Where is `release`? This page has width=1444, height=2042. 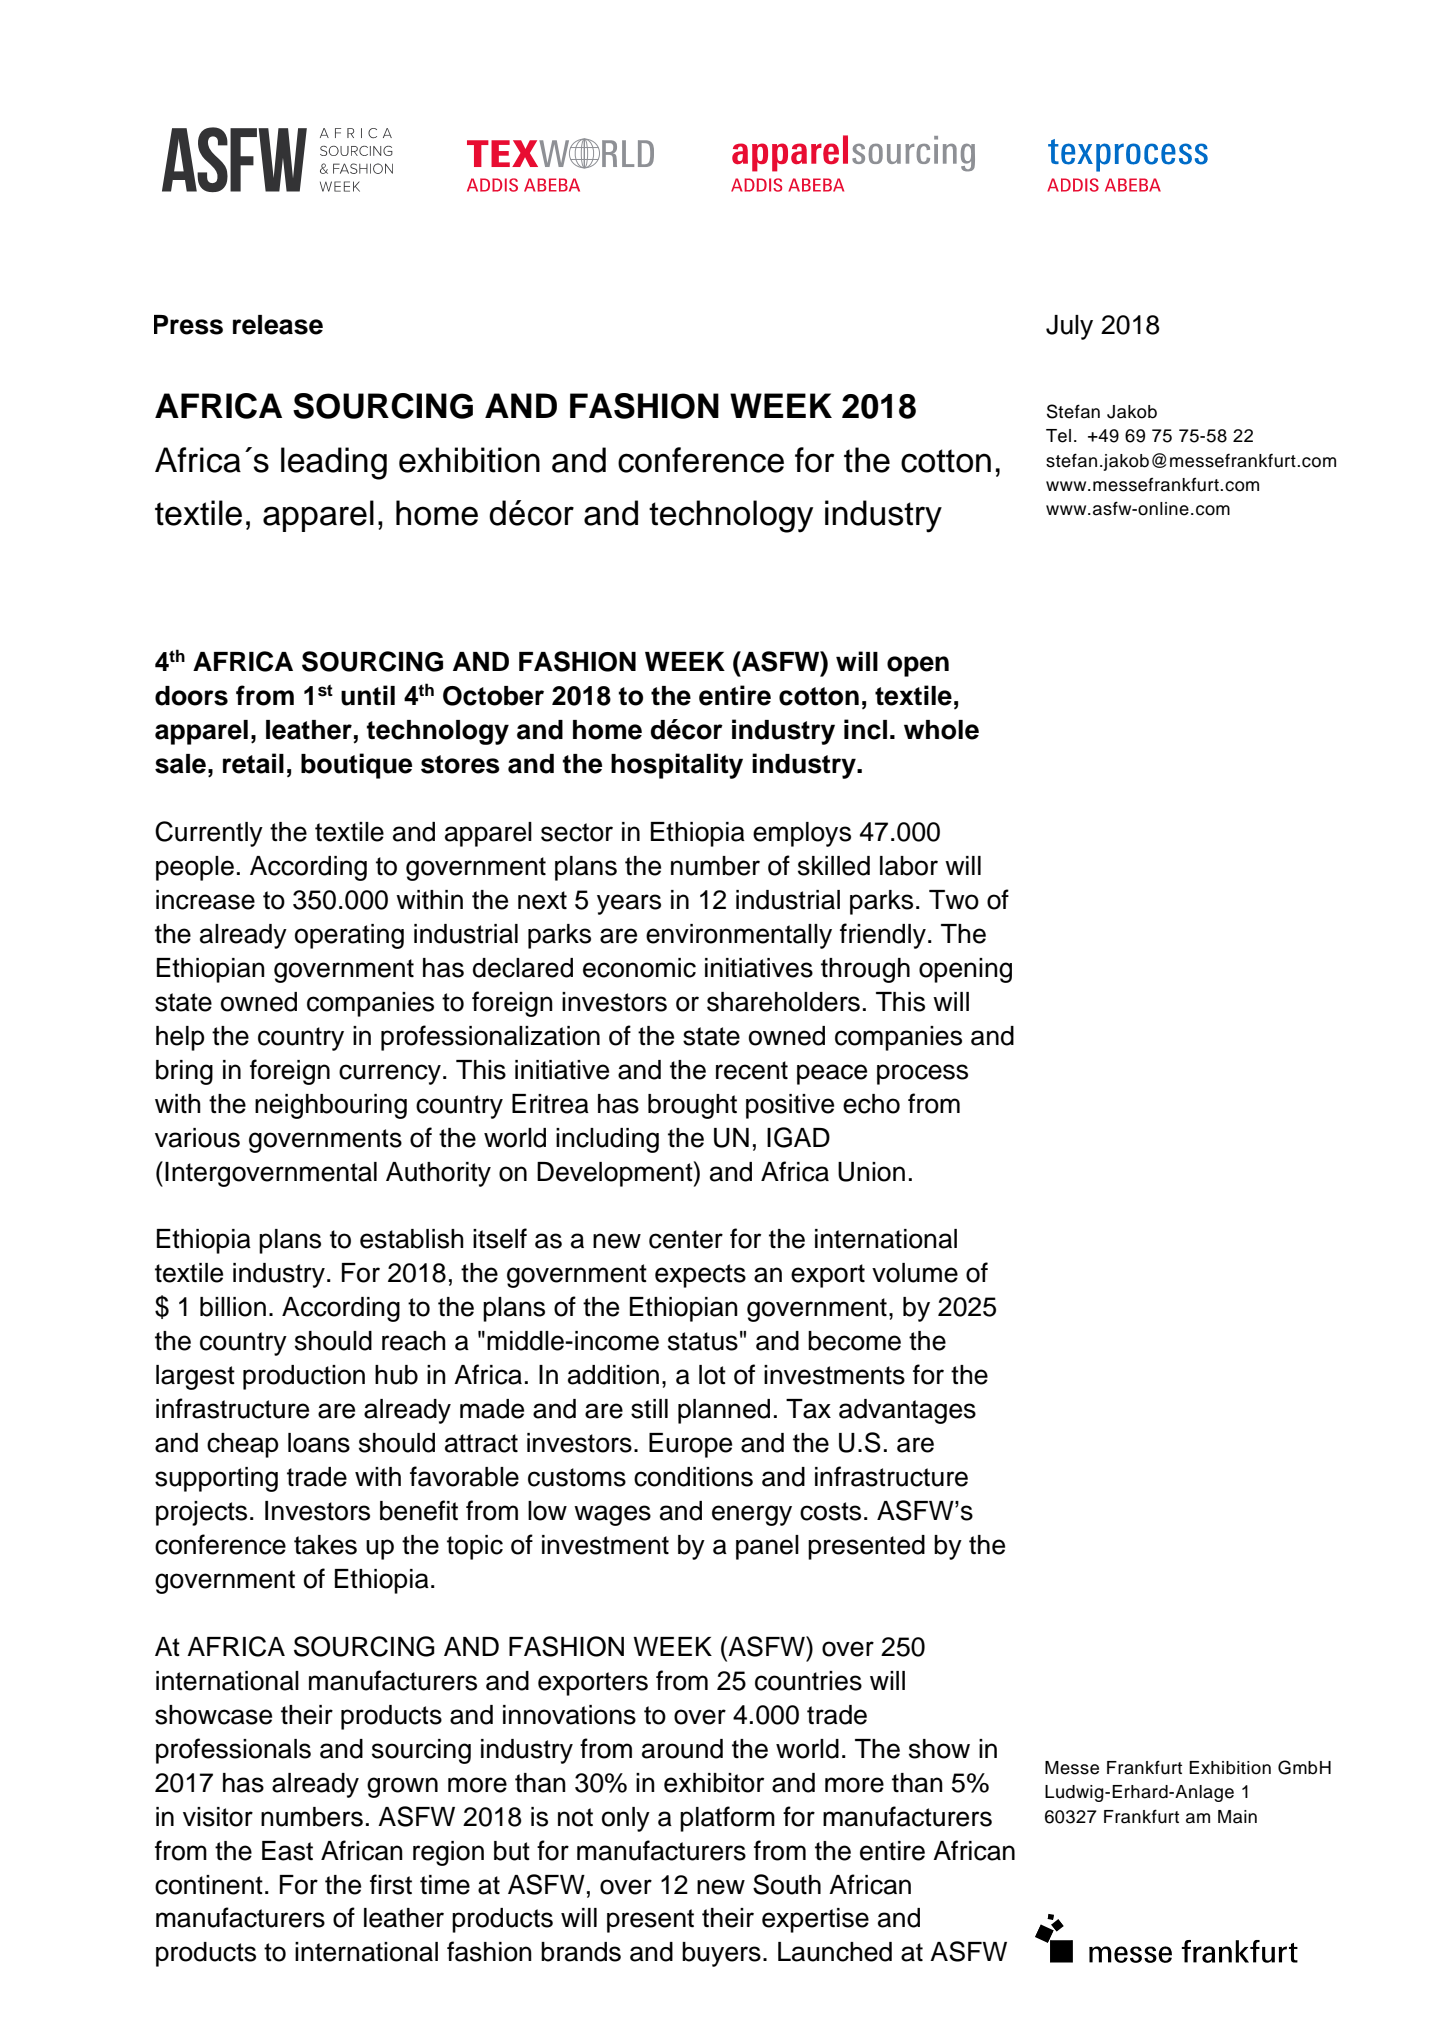 release is located at coordinates (278, 325).
